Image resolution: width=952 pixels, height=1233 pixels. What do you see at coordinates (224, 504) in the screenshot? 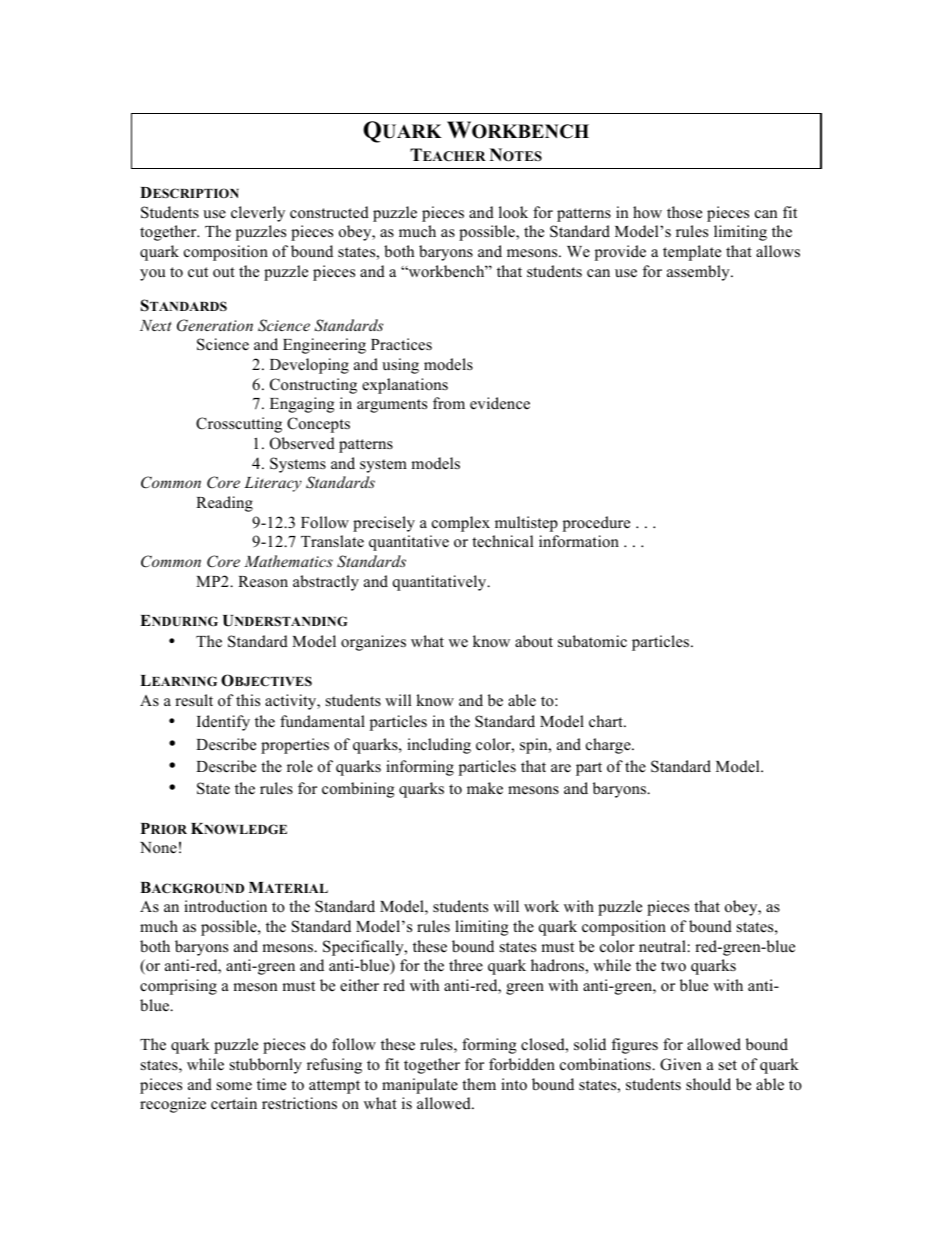
I see `Reading` at bounding box center [224, 504].
